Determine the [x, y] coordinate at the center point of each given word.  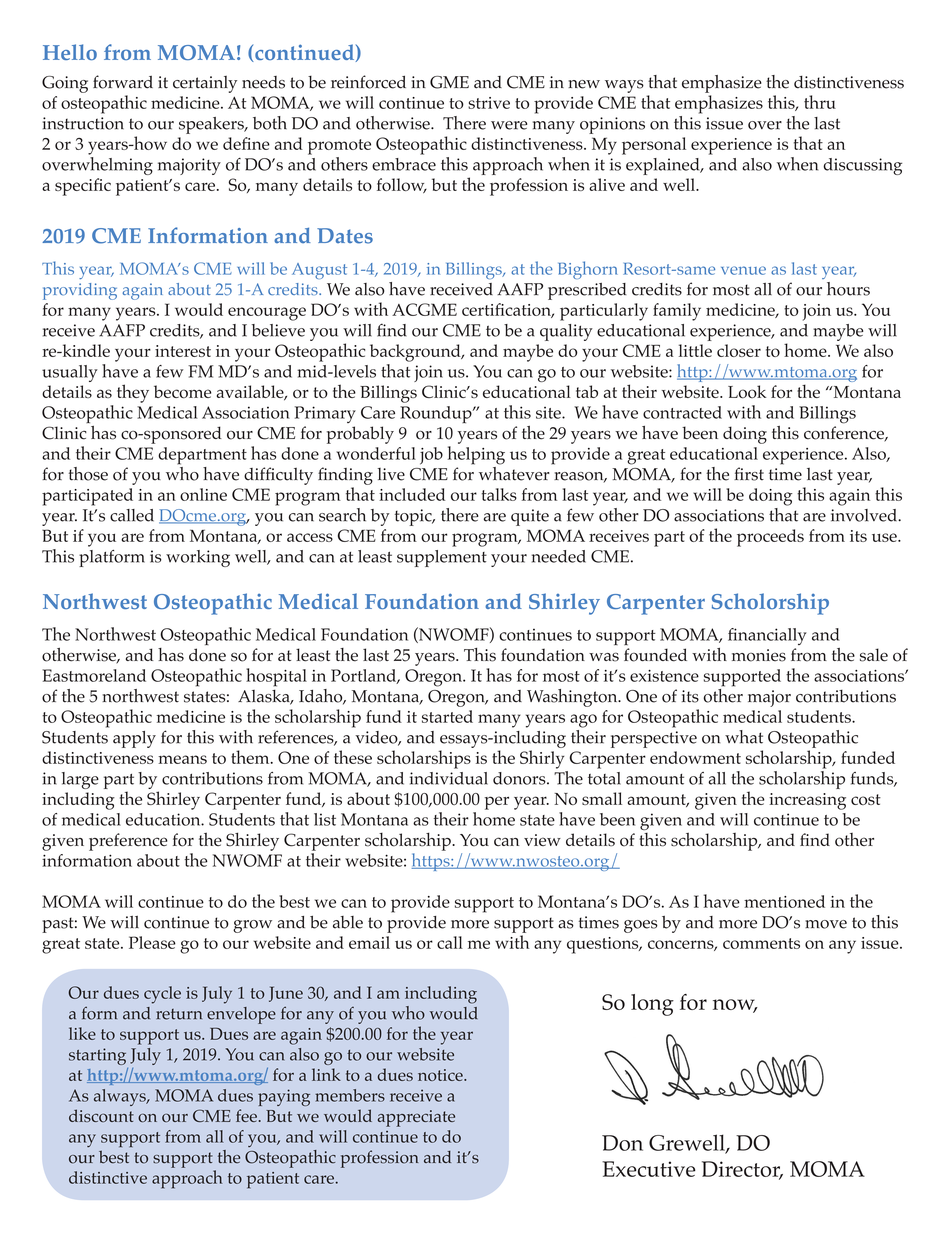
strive [489, 103]
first [749, 474]
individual [449, 778]
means [182, 759]
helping [476, 455]
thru [820, 102]
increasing [807, 801]
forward [123, 82]
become [182, 392]
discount [101, 1115]
